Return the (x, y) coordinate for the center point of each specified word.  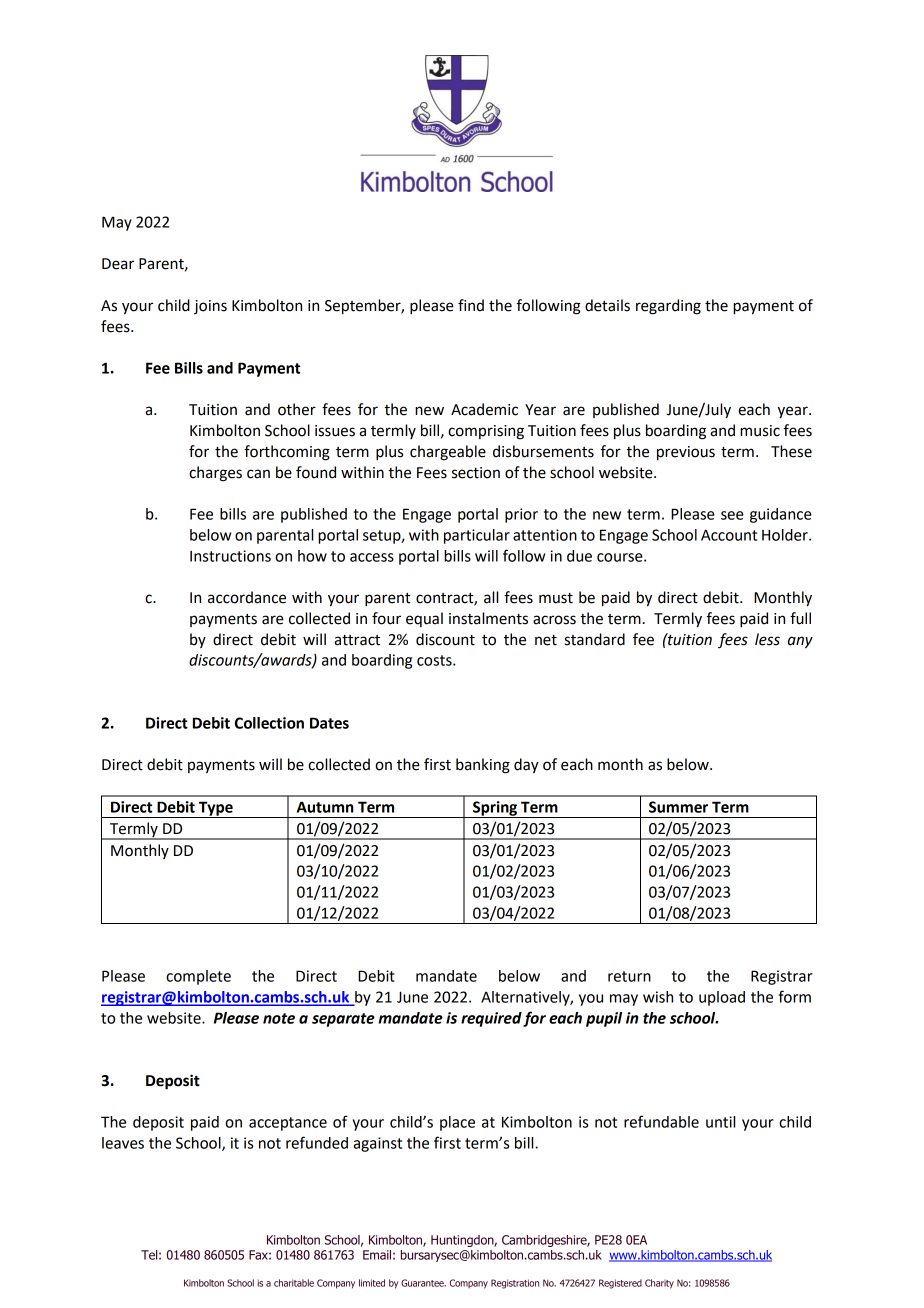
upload (722, 998)
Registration (515, 1284)
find (471, 305)
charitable (294, 1283)
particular (477, 536)
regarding (668, 307)
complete (198, 977)
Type (216, 809)
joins (210, 307)
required (491, 1019)
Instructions (230, 556)
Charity (659, 1284)
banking (483, 766)
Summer (678, 807)
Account (729, 535)
